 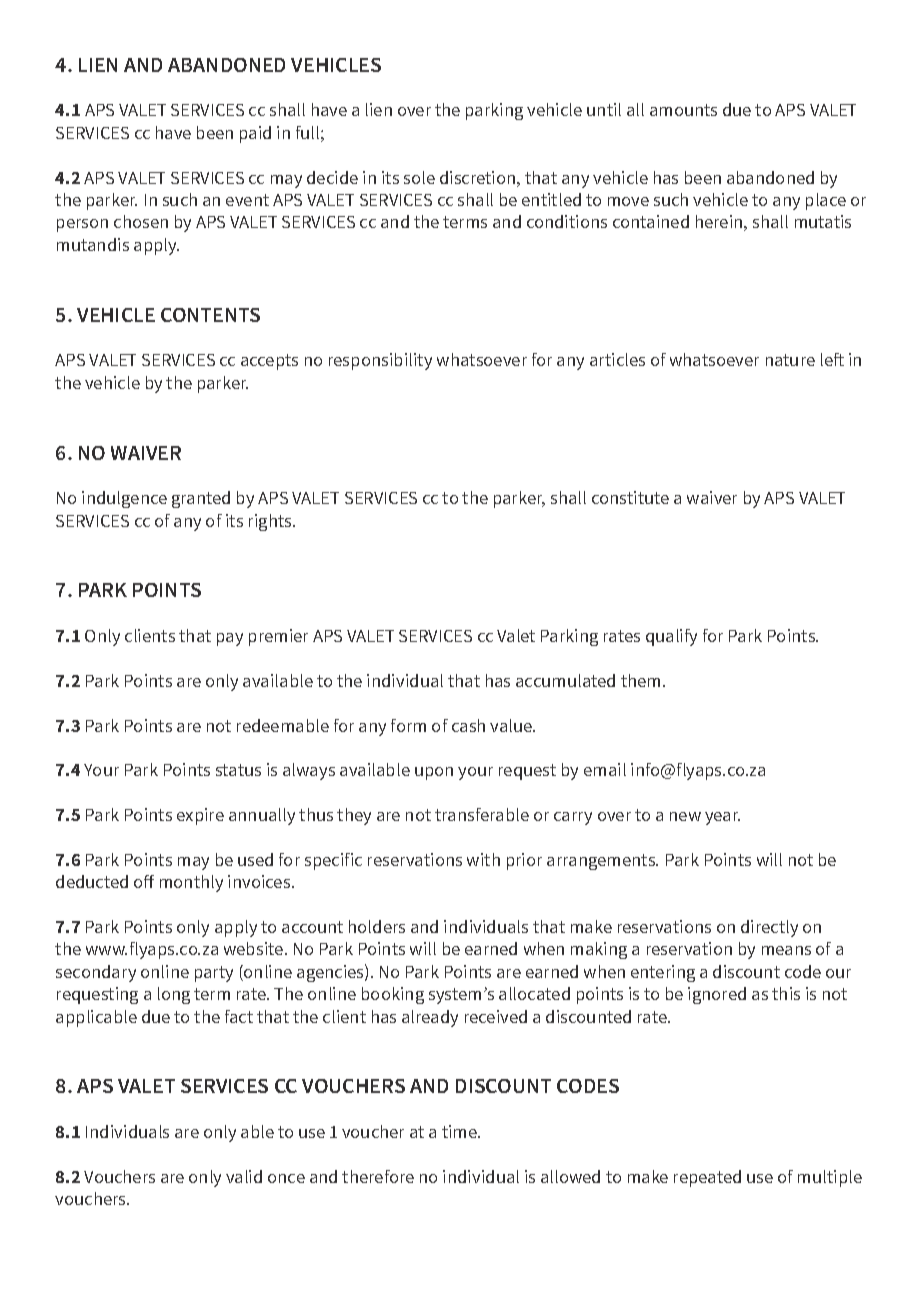 I want to click on granted, so click(x=201, y=499).
